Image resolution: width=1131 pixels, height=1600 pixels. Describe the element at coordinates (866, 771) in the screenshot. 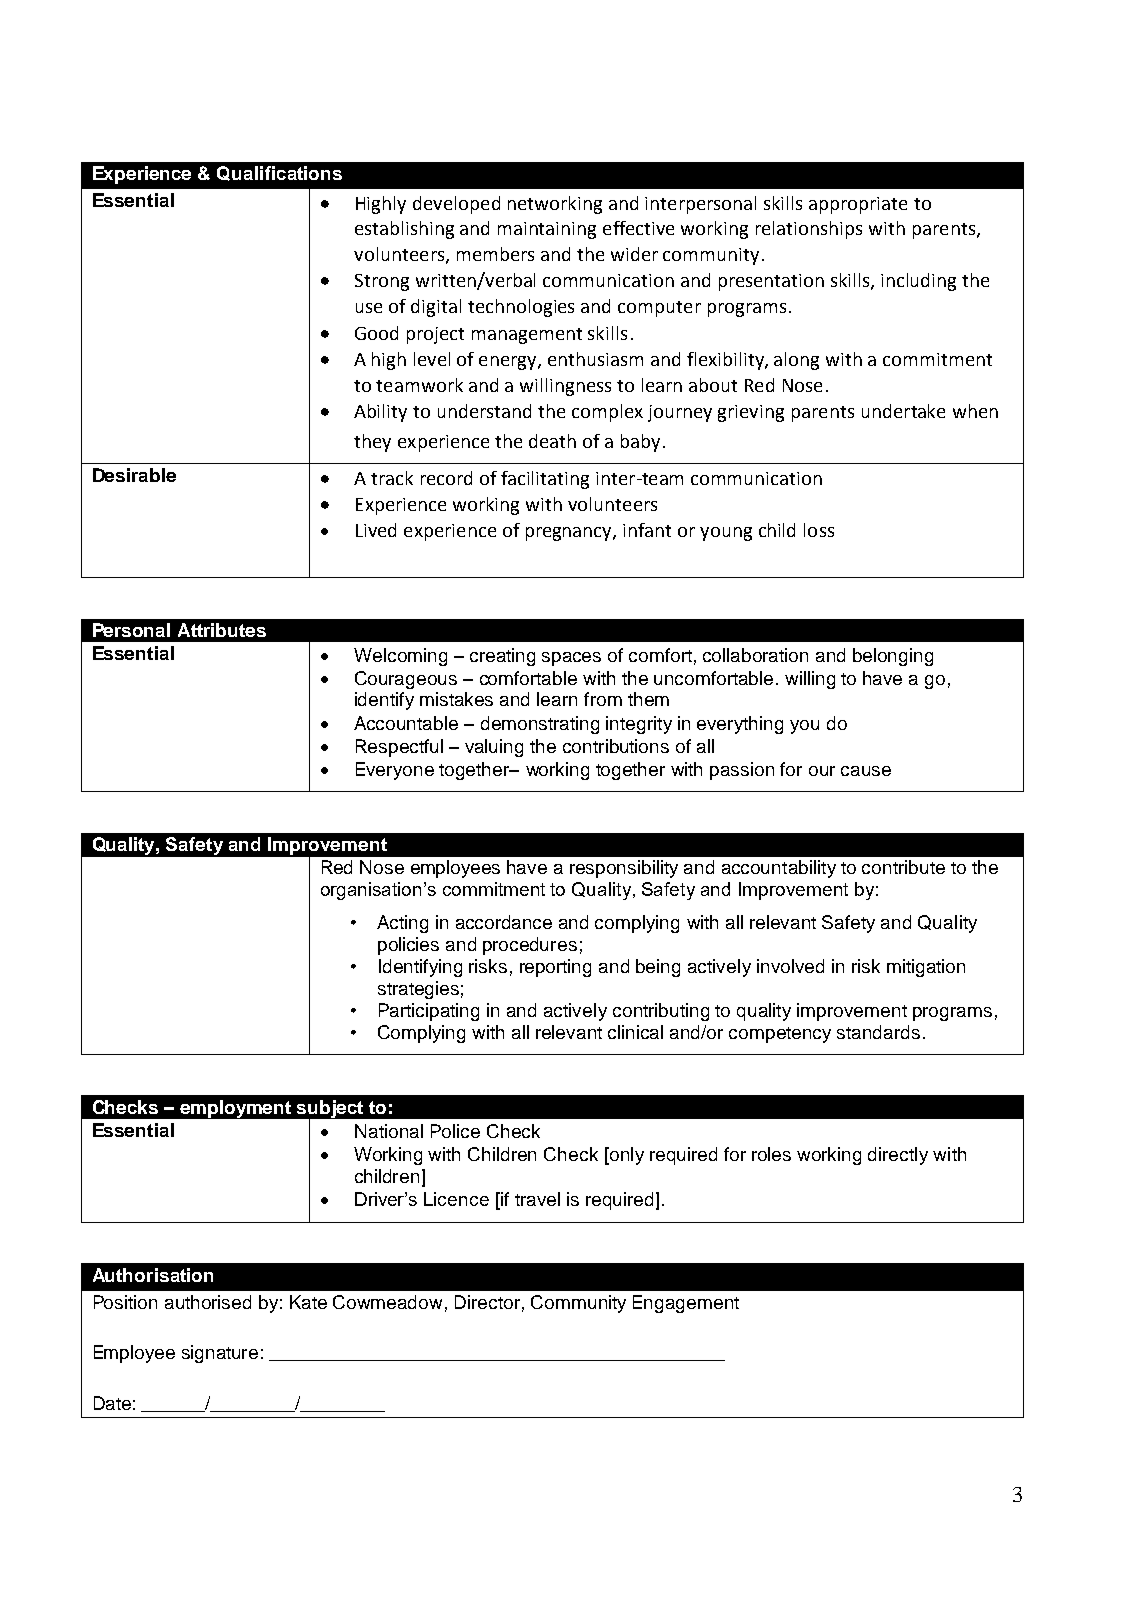

I see `cause` at that location.
